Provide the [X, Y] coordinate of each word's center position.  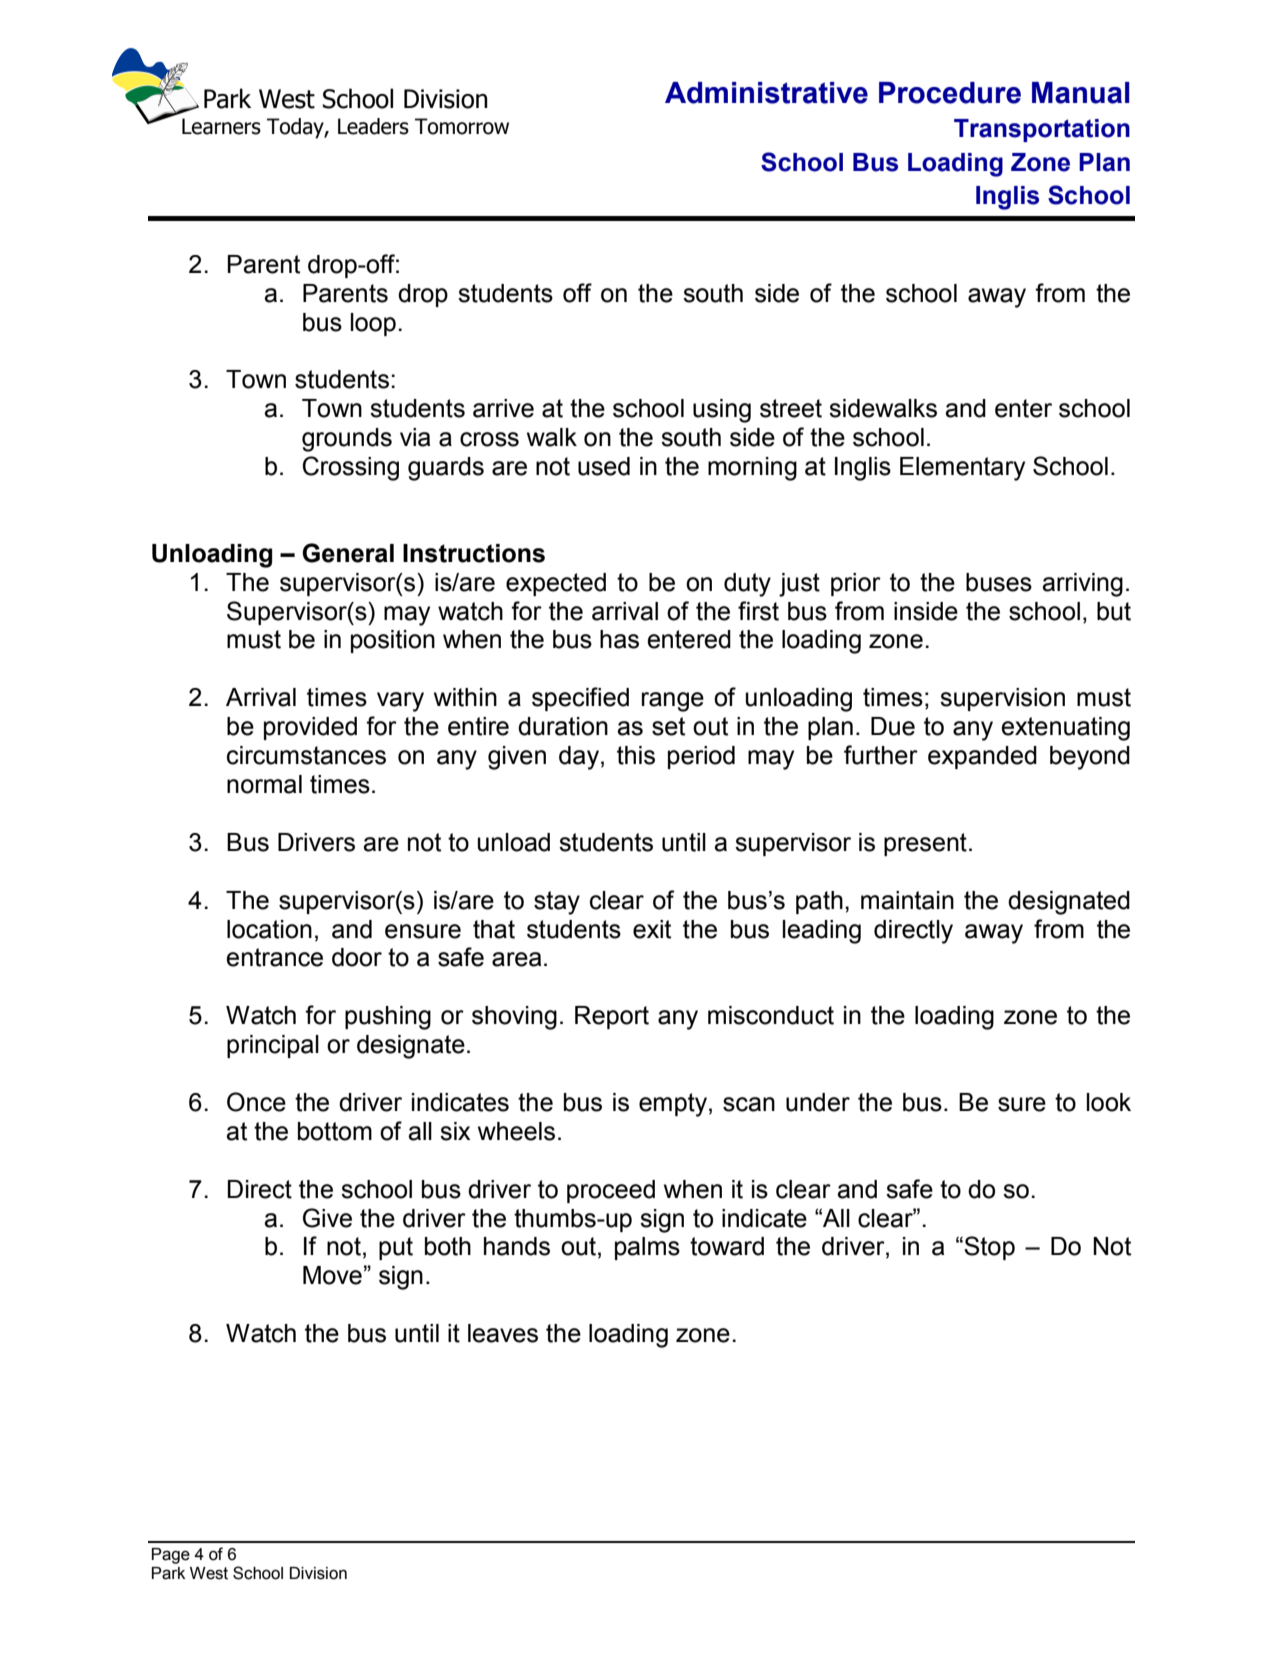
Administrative [766, 93]
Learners [221, 126]
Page [171, 1556]
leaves [503, 1333]
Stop [988, 1248]
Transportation [1042, 130]
